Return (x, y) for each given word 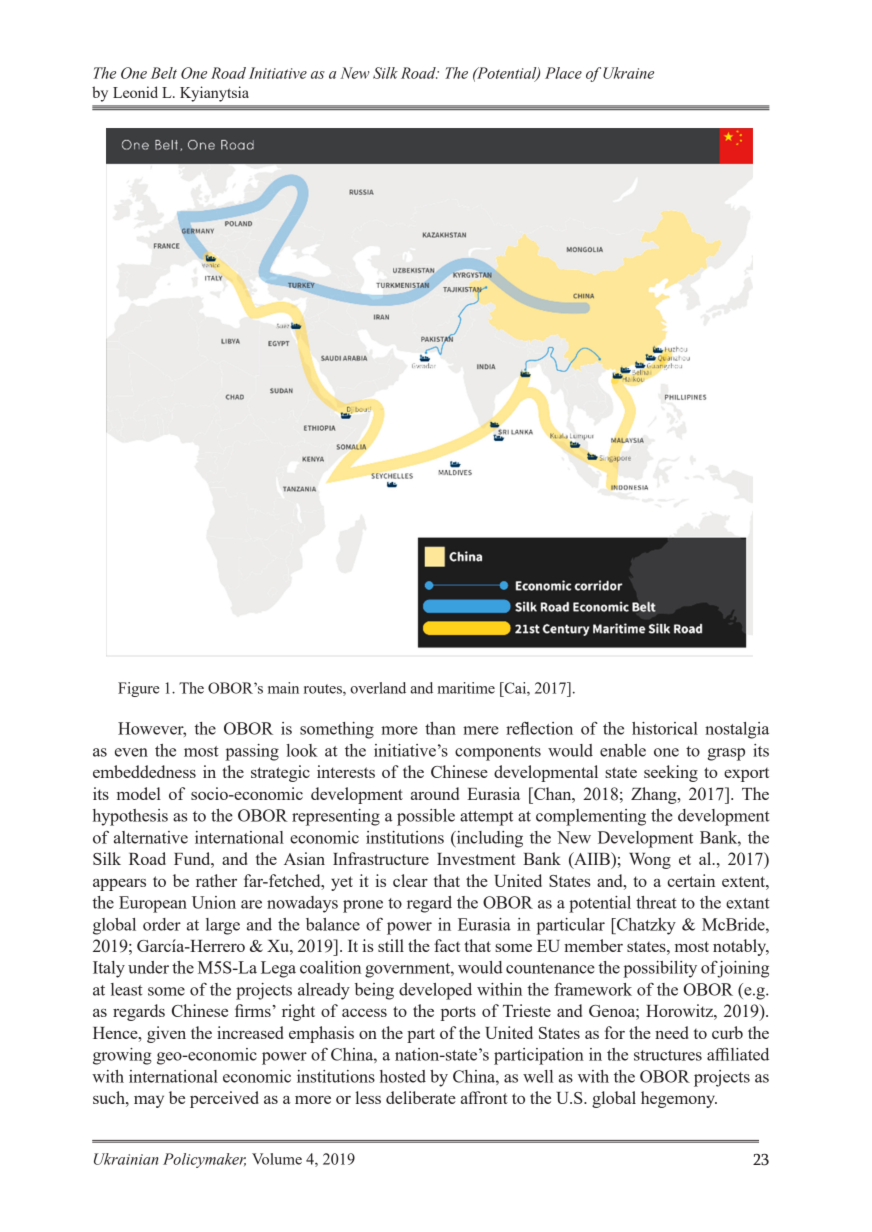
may (149, 1101)
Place (563, 73)
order (162, 924)
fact (447, 945)
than (440, 728)
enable (623, 750)
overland (378, 688)
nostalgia (737, 730)
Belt (164, 73)
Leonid (135, 92)
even (131, 752)
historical (665, 728)
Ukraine (628, 73)
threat (656, 902)
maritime (466, 688)
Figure (138, 689)
